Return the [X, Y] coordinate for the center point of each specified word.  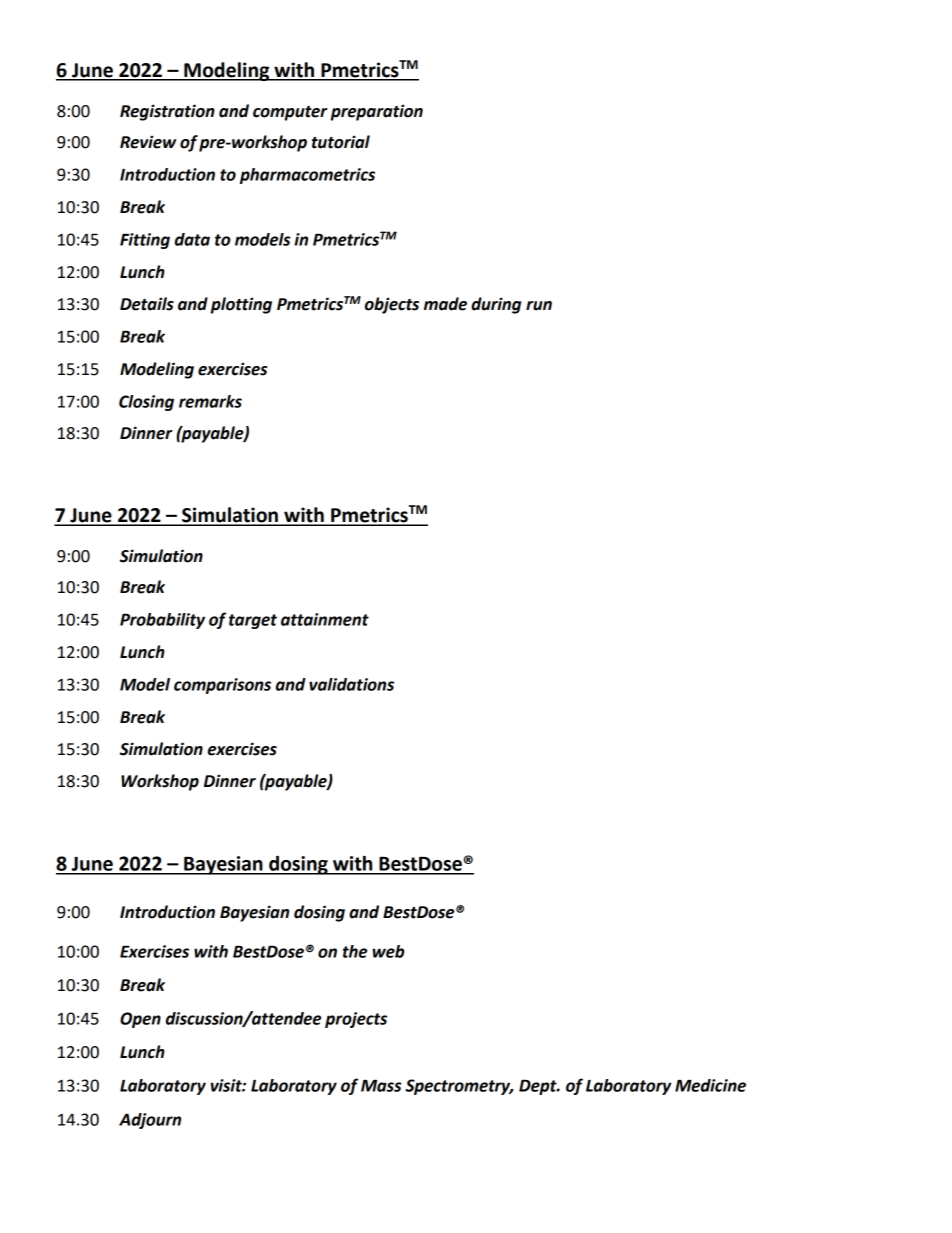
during [496, 305]
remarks [210, 401]
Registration [167, 112]
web [388, 951]
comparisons [222, 686]
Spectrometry [459, 1087]
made [445, 304]
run [539, 306]
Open [140, 1020]
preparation [377, 112]
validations [351, 684]
